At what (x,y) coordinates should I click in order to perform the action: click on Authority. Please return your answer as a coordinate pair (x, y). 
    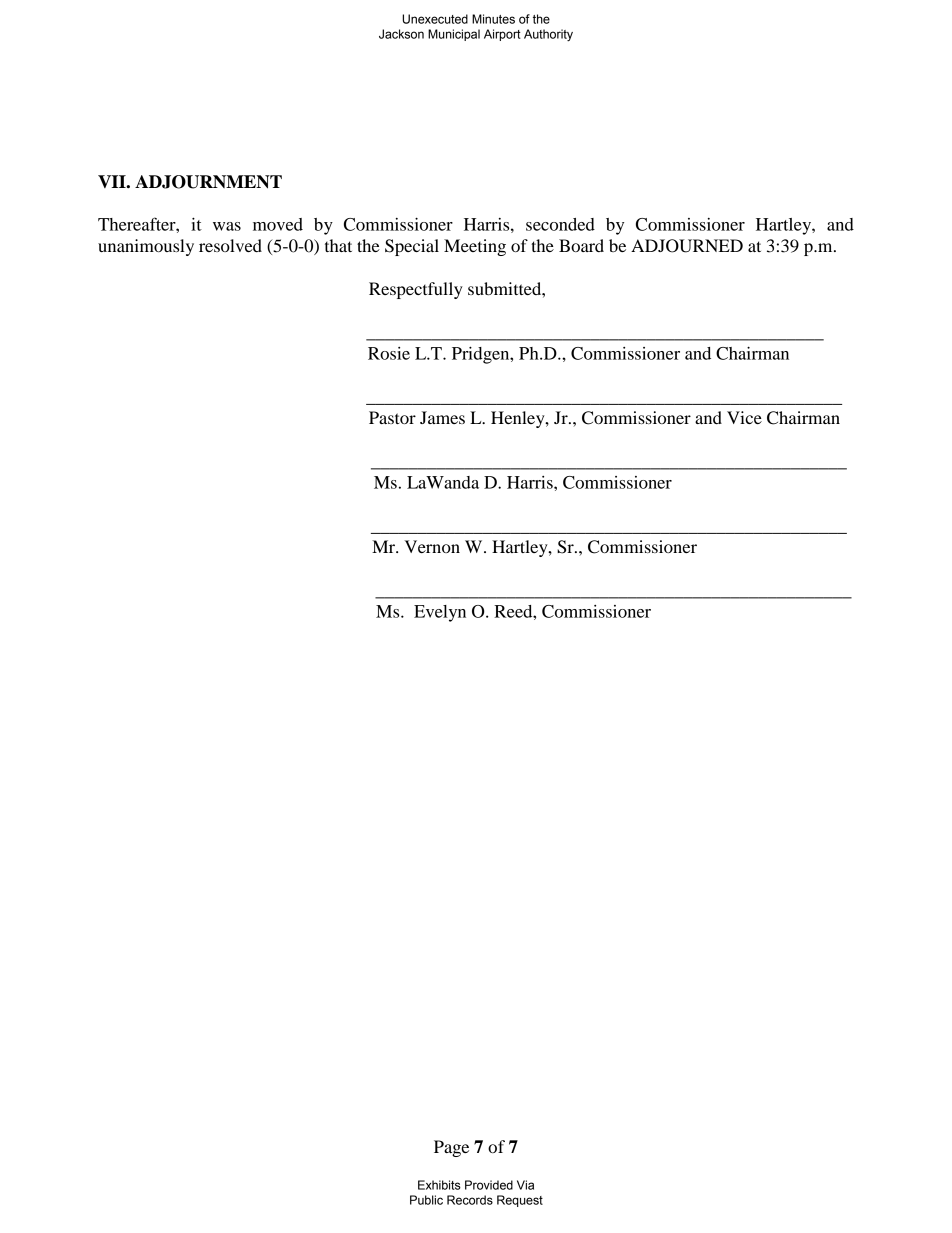
    Looking at the image, I should click on (548, 35).
